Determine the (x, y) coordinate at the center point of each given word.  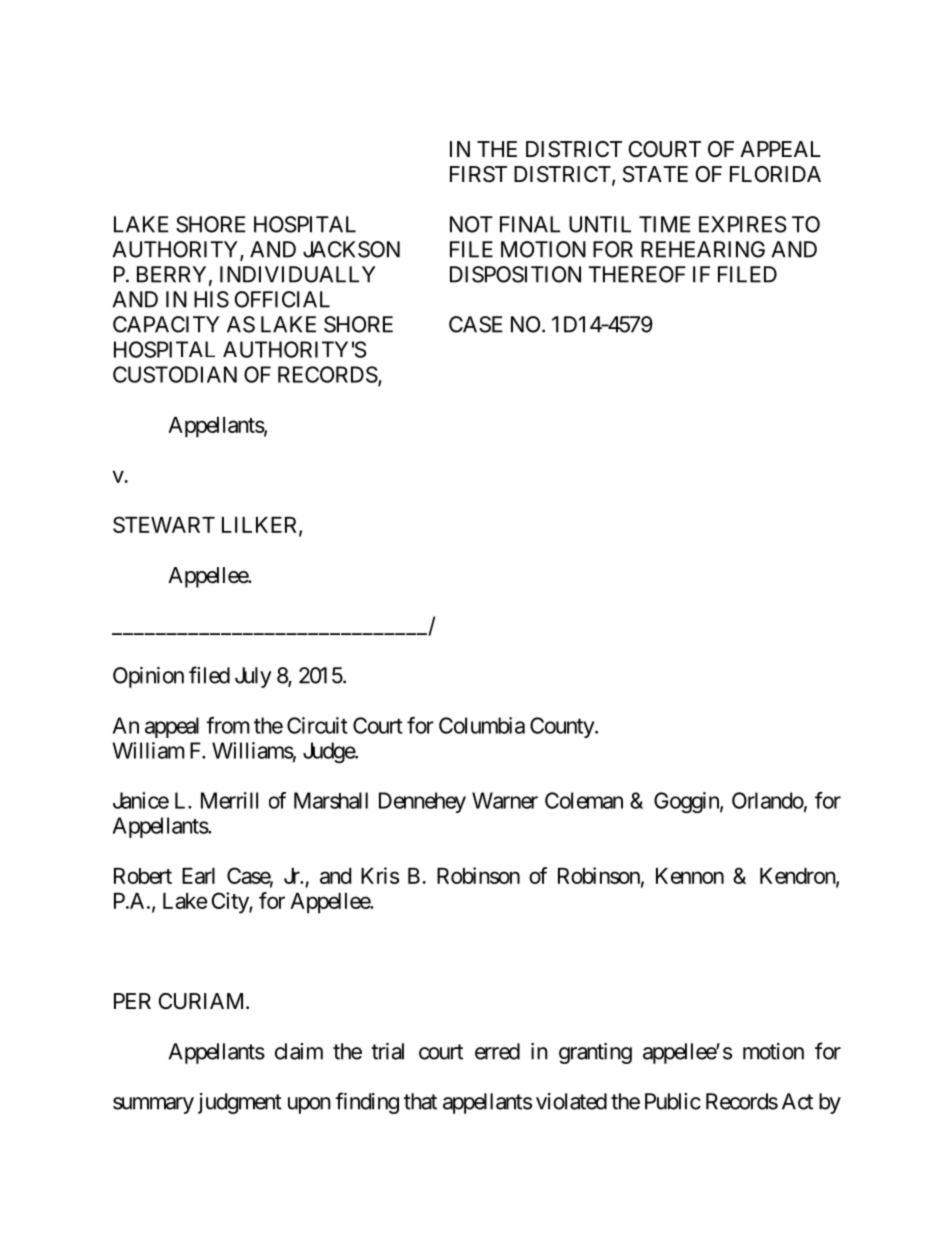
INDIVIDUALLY (298, 274)
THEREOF (637, 274)
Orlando (768, 800)
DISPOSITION (515, 274)
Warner (505, 800)
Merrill (229, 800)
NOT (471, 224)
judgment (240, 1103)
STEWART (164, 524)
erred (497, 1051)
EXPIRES (742, 224)
